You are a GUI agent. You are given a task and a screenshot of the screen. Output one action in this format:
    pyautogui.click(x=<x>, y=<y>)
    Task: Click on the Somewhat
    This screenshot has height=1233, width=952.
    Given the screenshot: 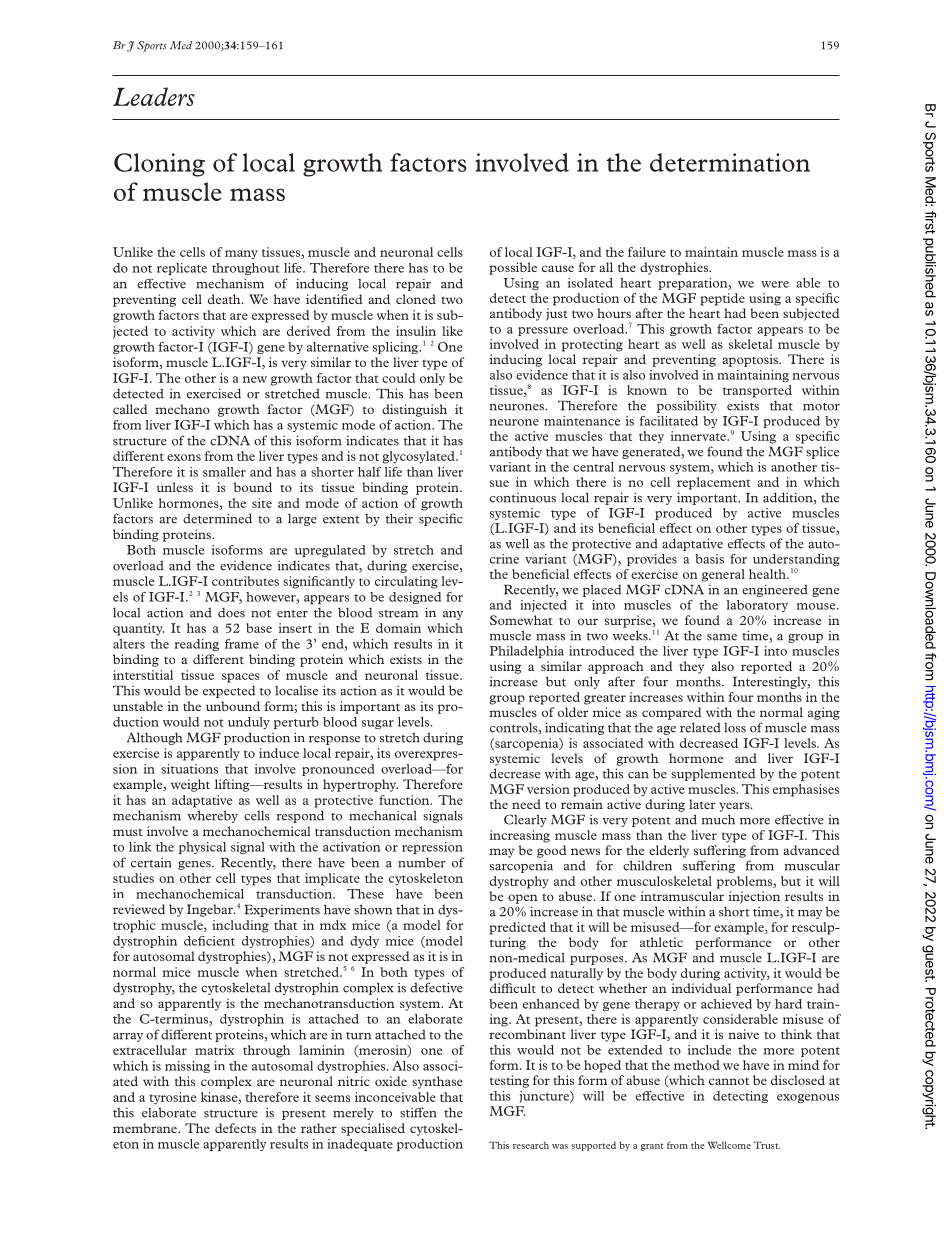 What is the action you would take?
    pyautogui.click(x=521, y=620)
